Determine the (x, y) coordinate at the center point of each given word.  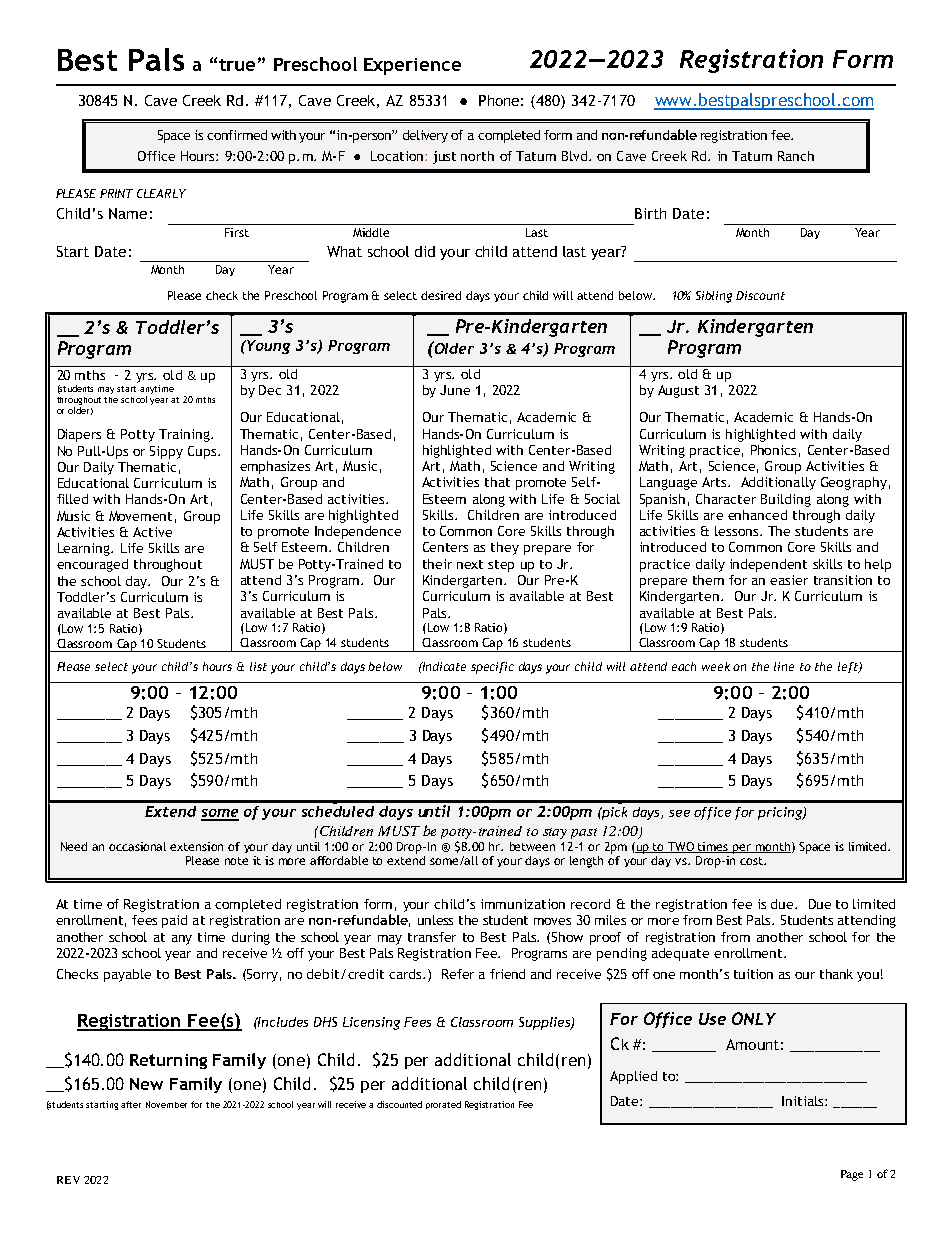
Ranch (796, 156)
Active (152, 532)
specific (492, 668)
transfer (432, 937)
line (784, 666)
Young (267, 347)
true (237, 65)
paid (174, 921)
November (166, 1104)
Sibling (714, 297)
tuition (753, 974)
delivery (425, 136)
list (258, 666)
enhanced (757, 515)
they (505, 548)
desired (441, 295)
